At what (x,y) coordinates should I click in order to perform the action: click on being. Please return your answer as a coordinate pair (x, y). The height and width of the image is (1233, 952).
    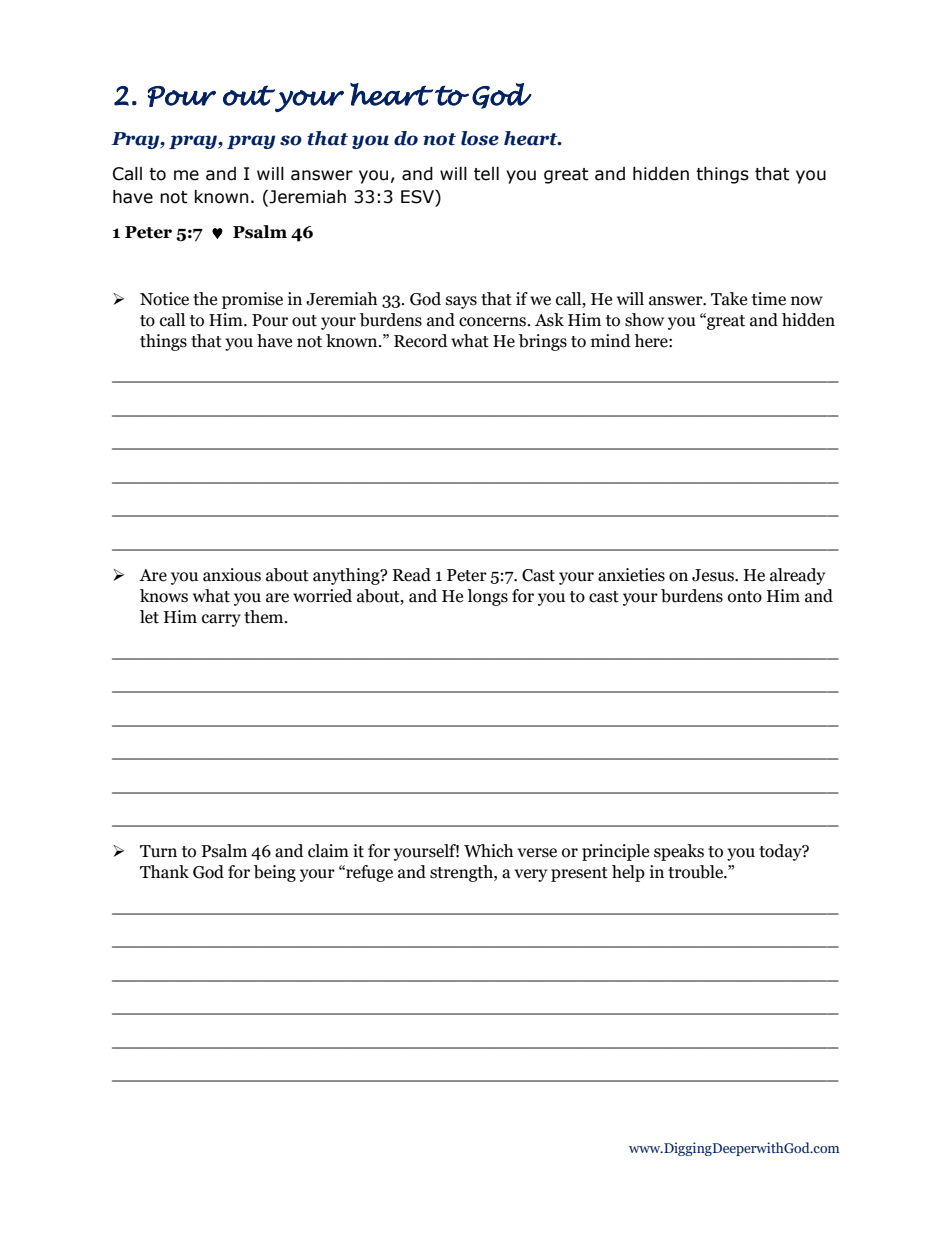
    Looking at the image, I should click on (275, 873).
